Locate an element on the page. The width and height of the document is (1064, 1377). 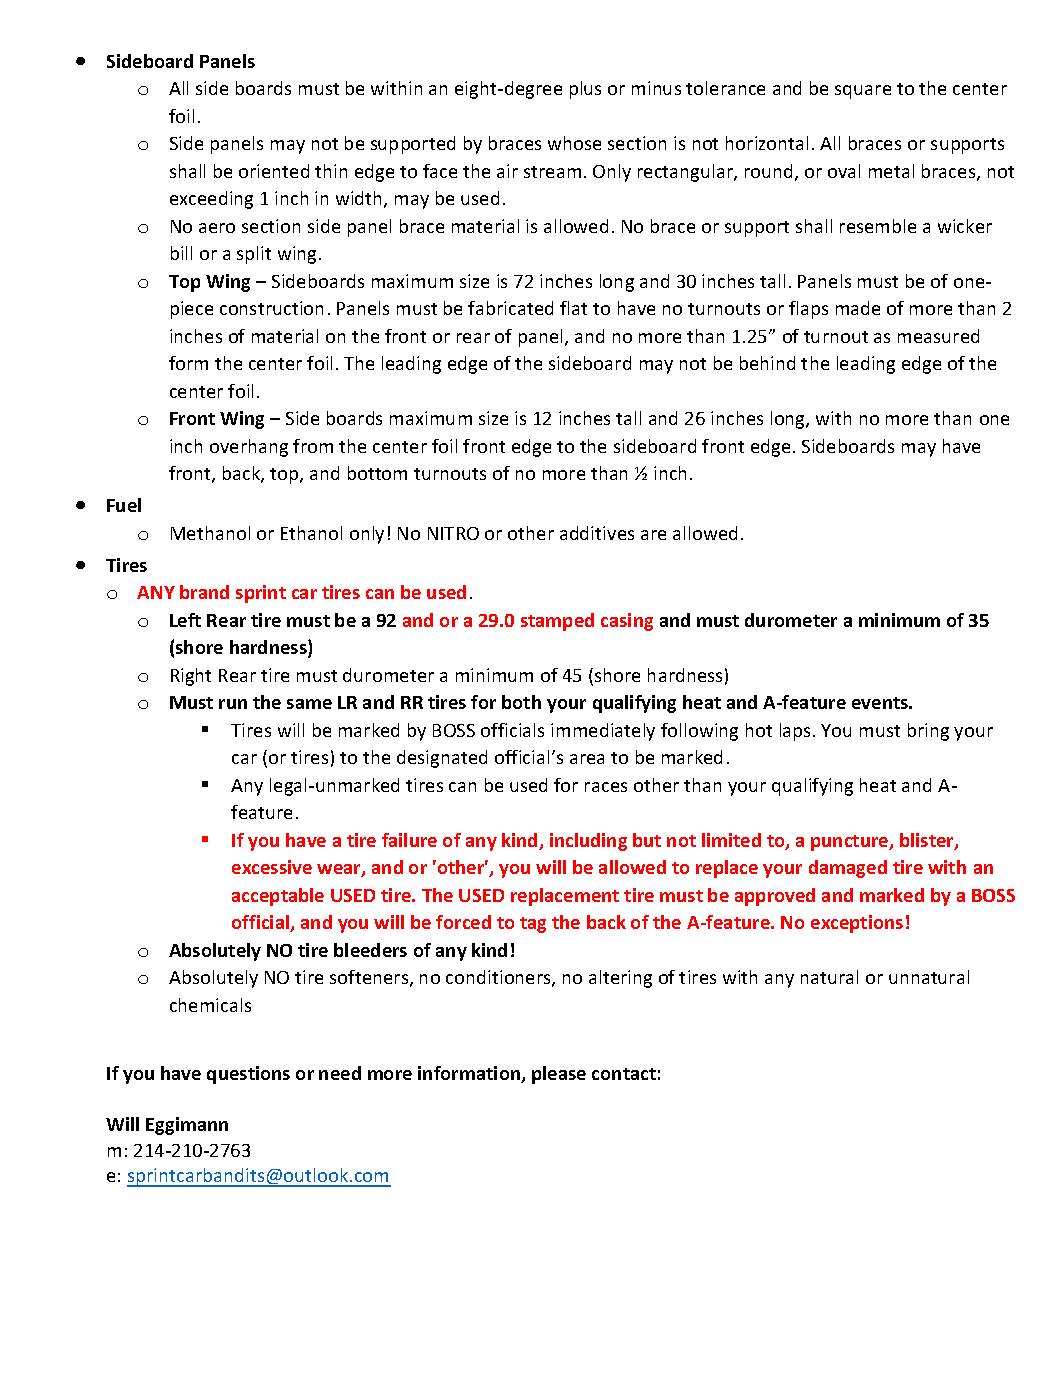
flat is located at coordinates (573, 308).
